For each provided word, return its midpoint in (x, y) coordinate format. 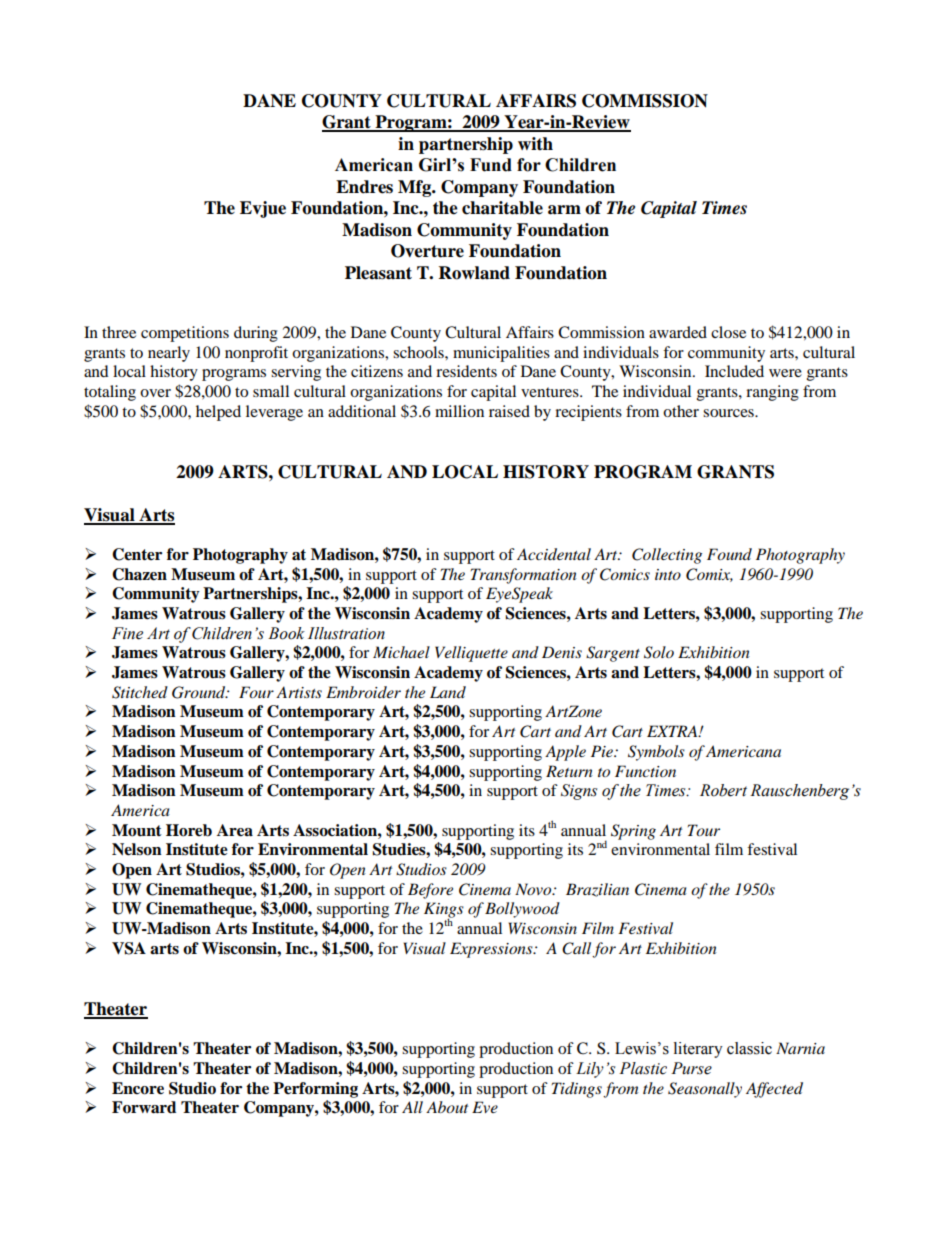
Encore (138, 1088)
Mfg (416, 188)
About (447, 1107)
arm (564, 210)
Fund (491, 165)
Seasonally (705, 1090)
